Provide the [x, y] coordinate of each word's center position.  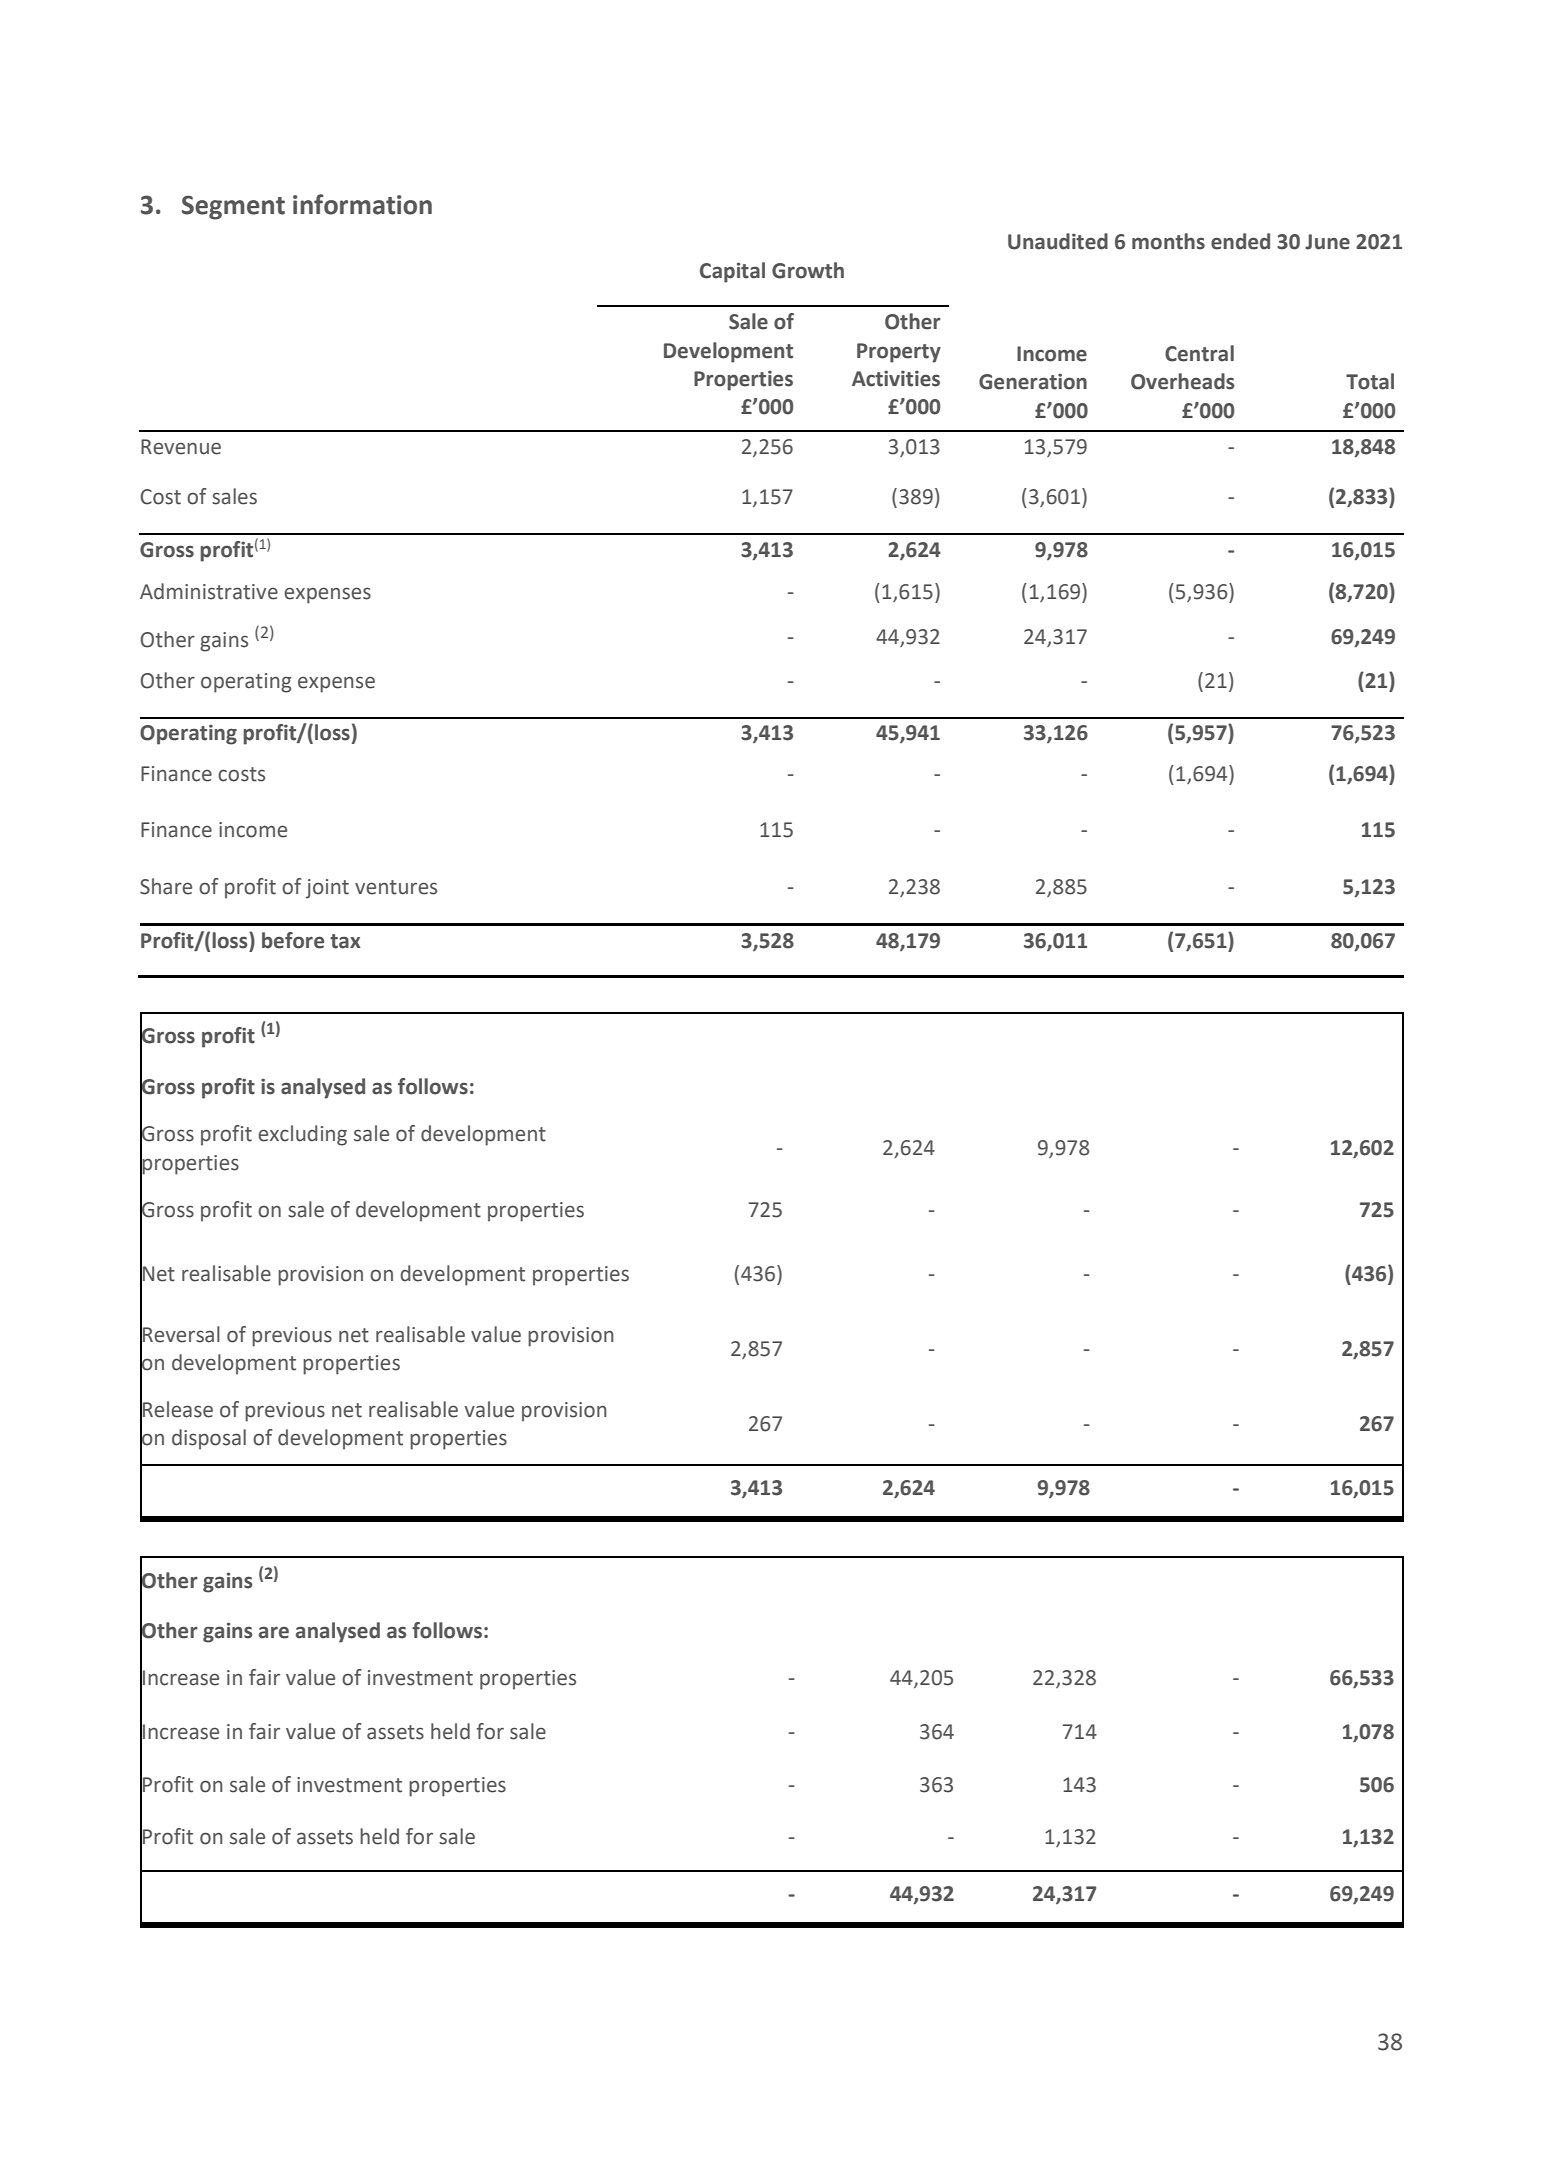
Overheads [1183, 381]
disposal [209, 1439]
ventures [396, 887]
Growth [808, 270]
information [362, 204]
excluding [302, 1135]
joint [327, 889]
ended [1240, 241]
